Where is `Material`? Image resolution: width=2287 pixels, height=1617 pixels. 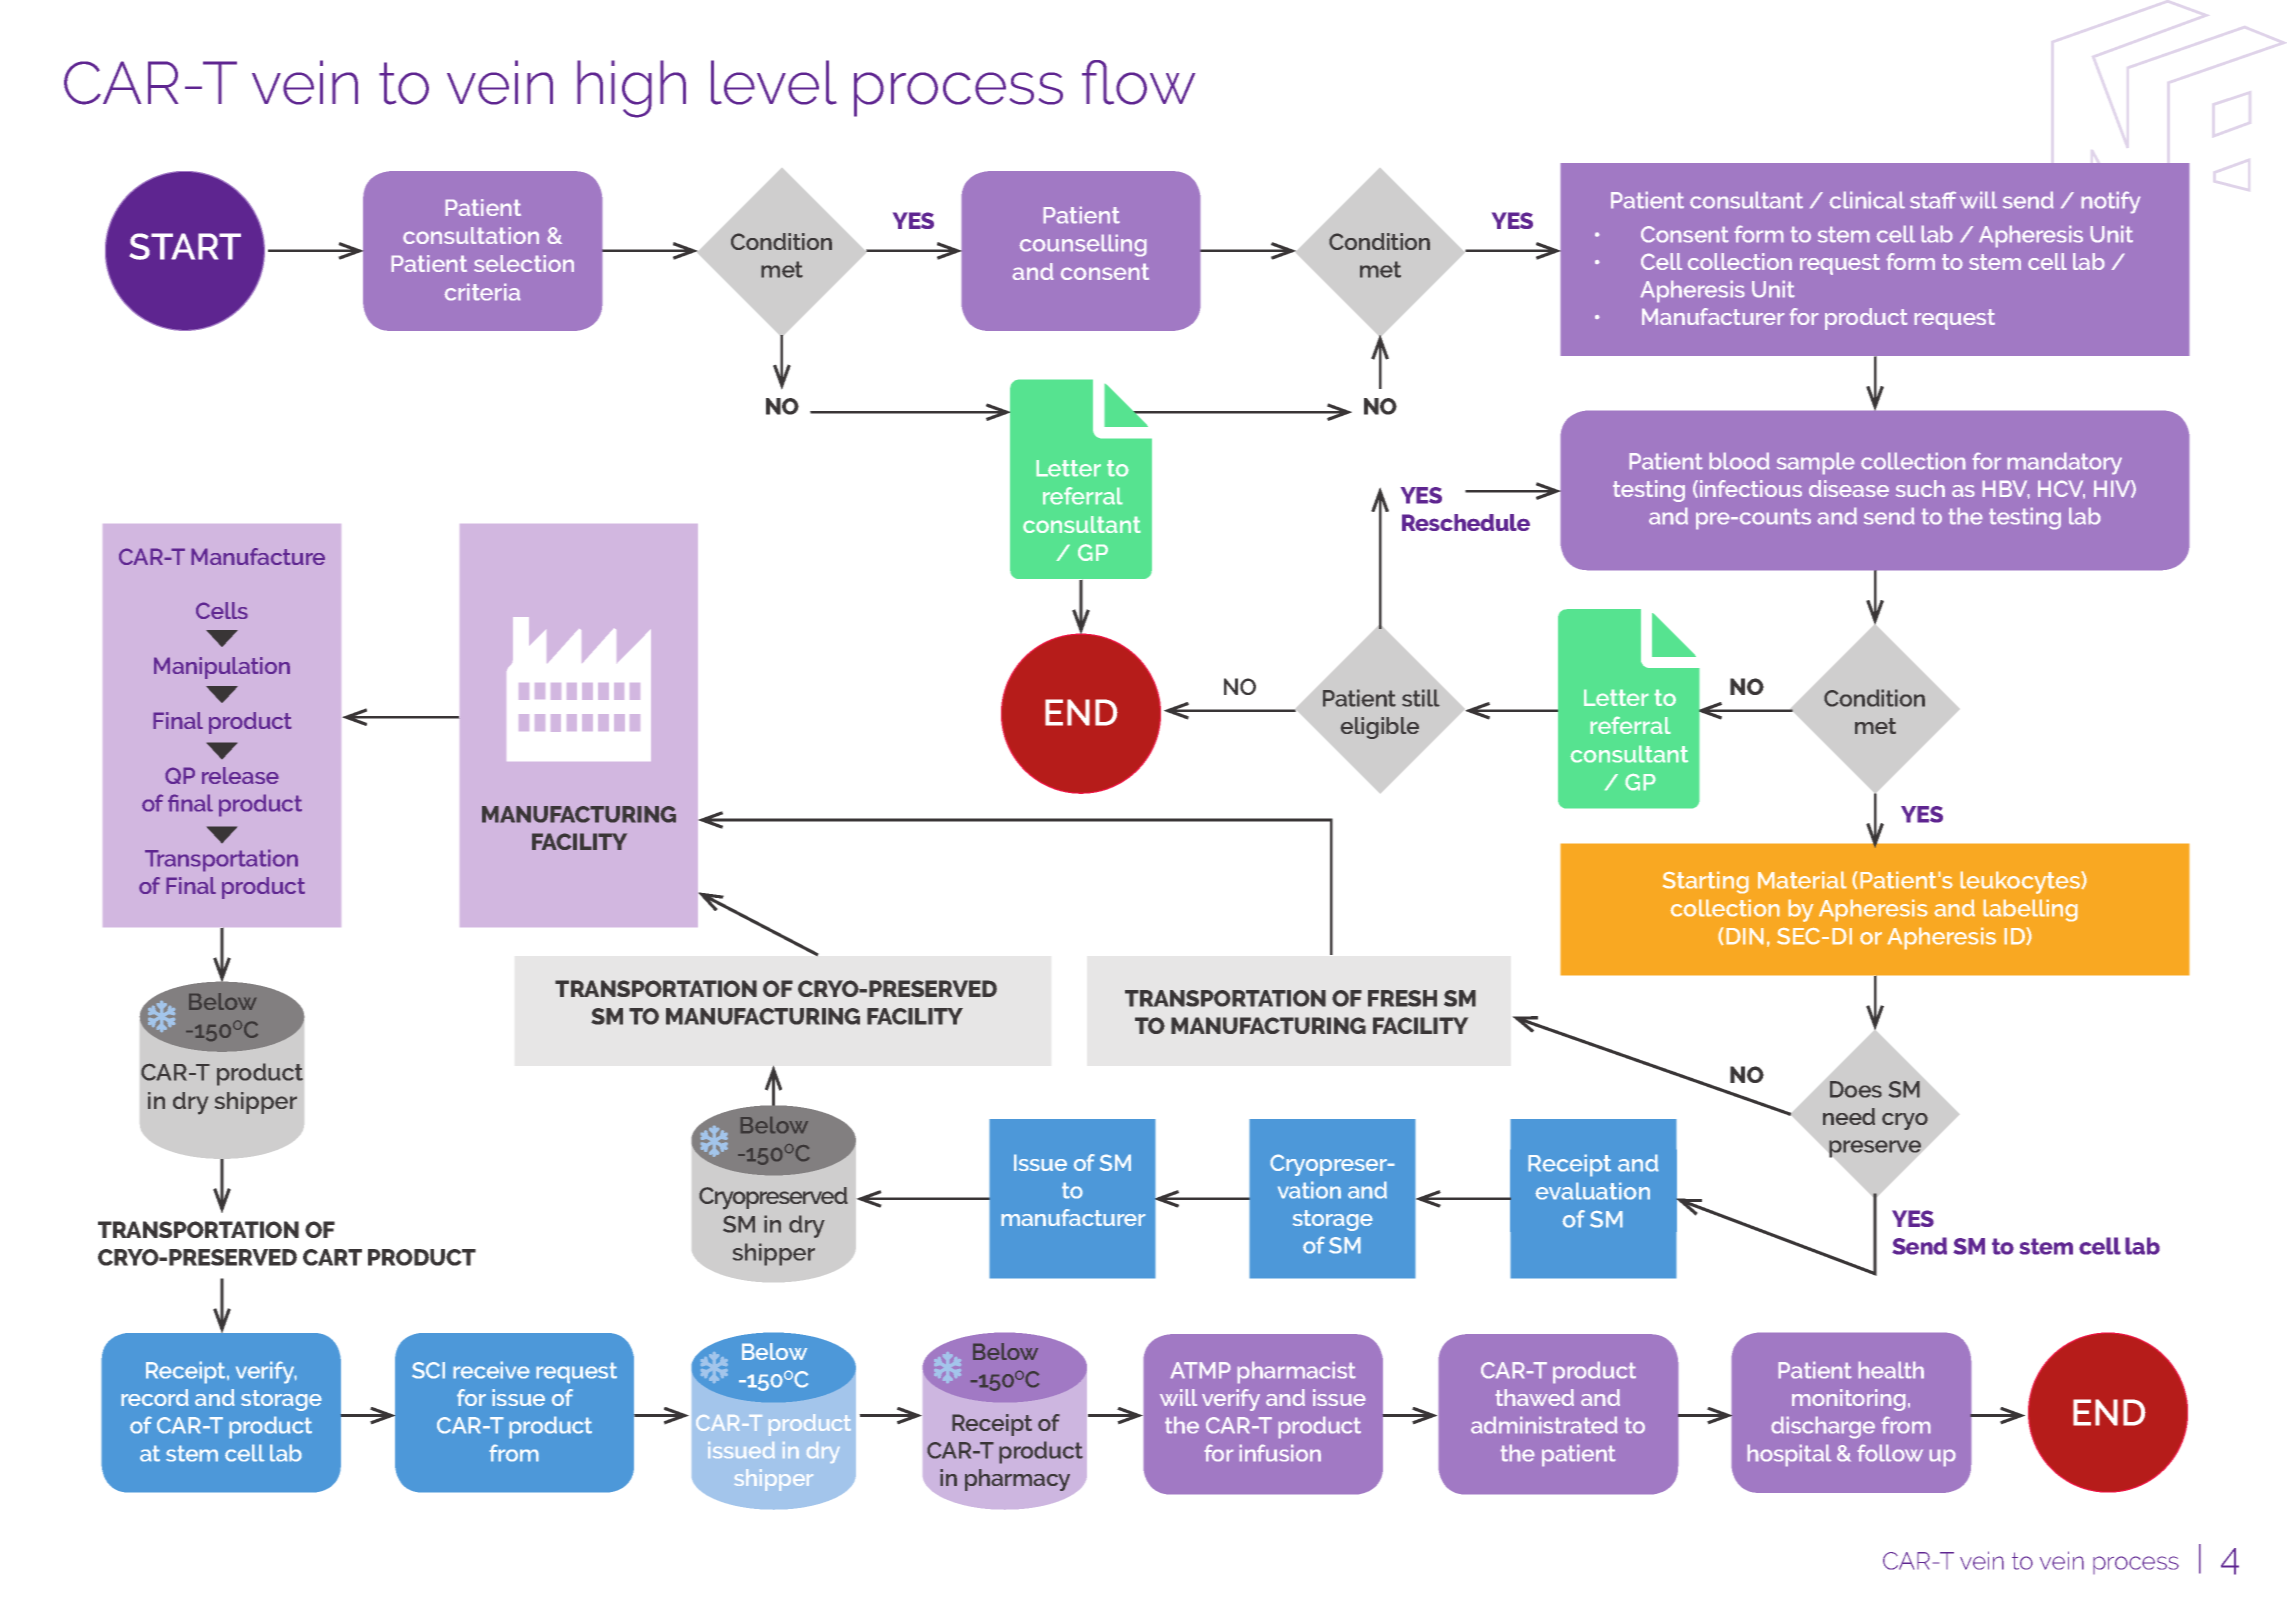
Material is located at coordinates (1802, 880).
